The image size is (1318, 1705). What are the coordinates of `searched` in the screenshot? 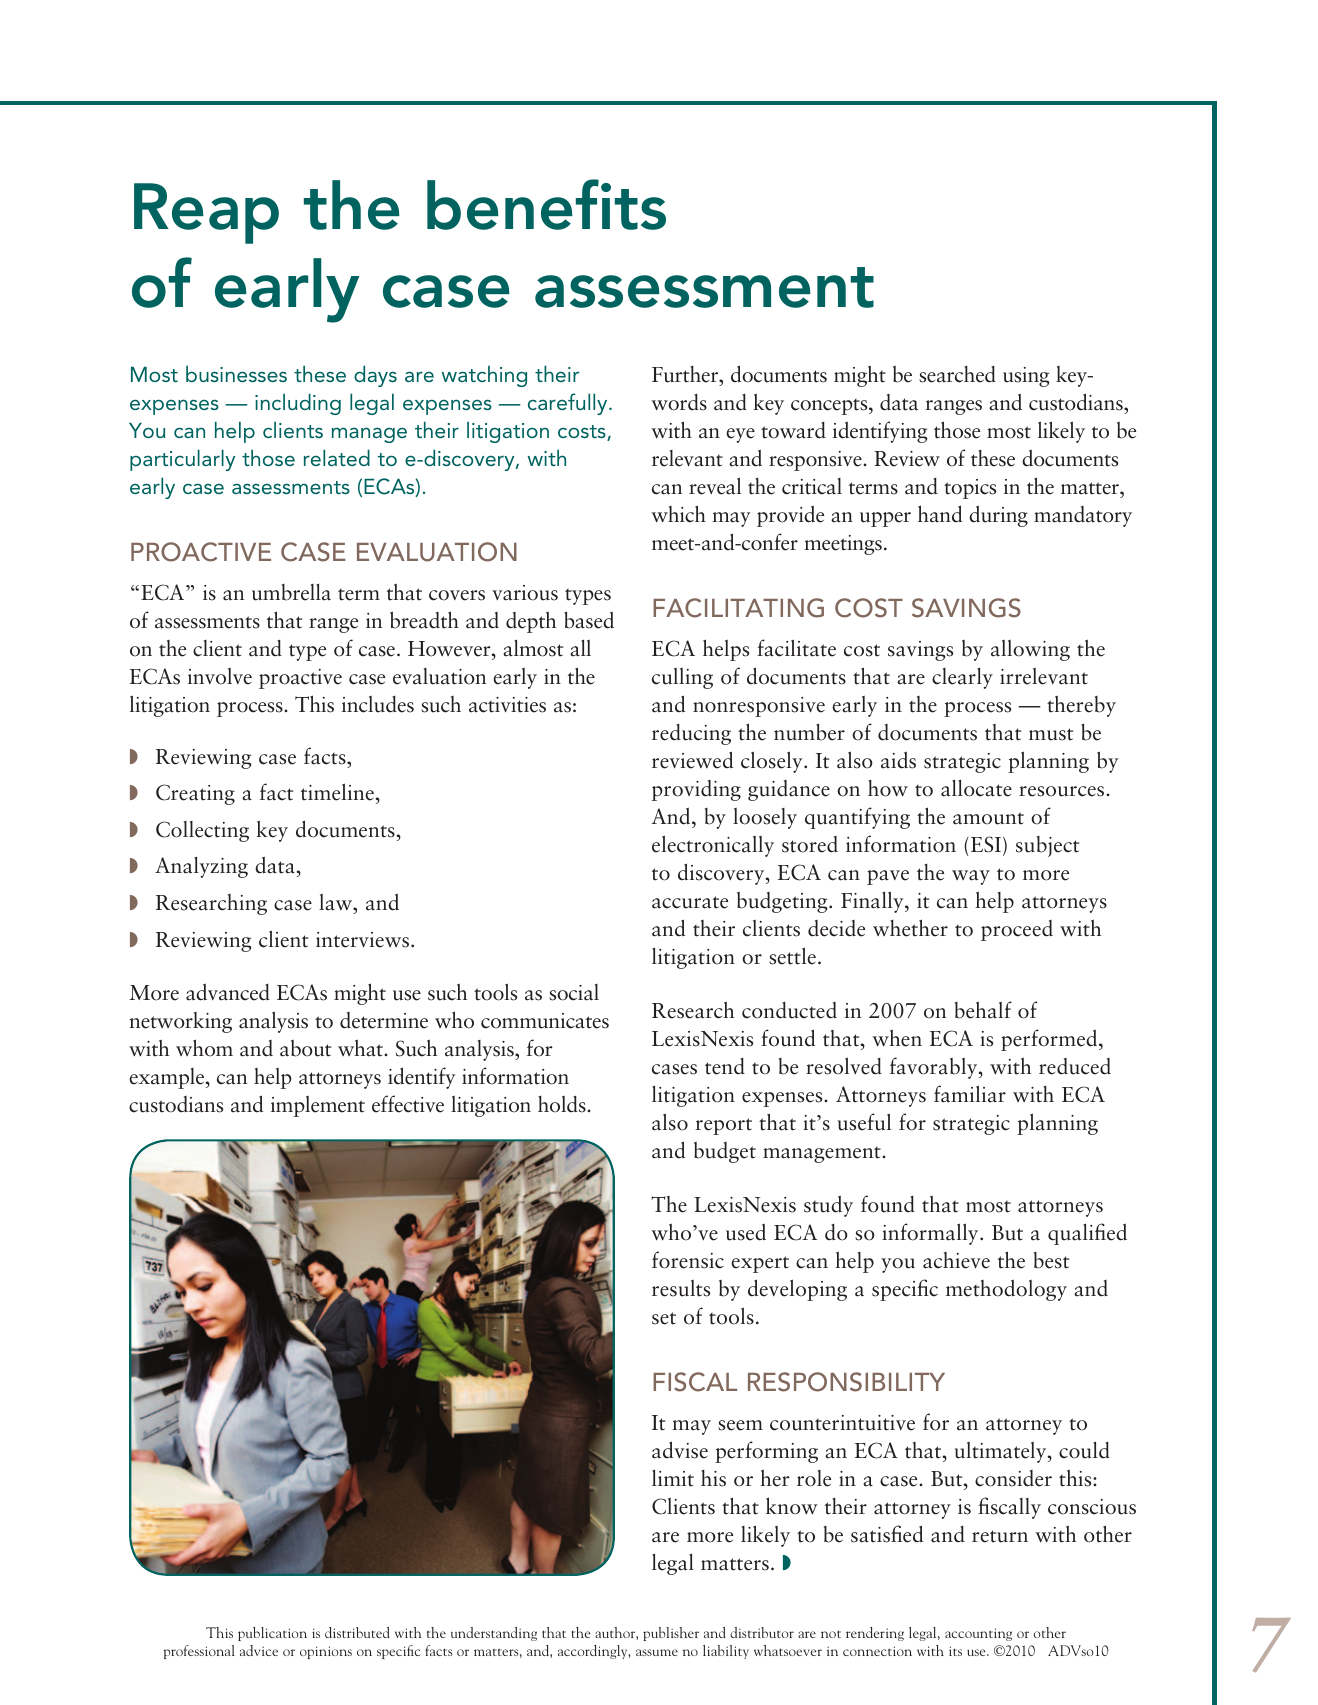 It's located at (957, 374).
